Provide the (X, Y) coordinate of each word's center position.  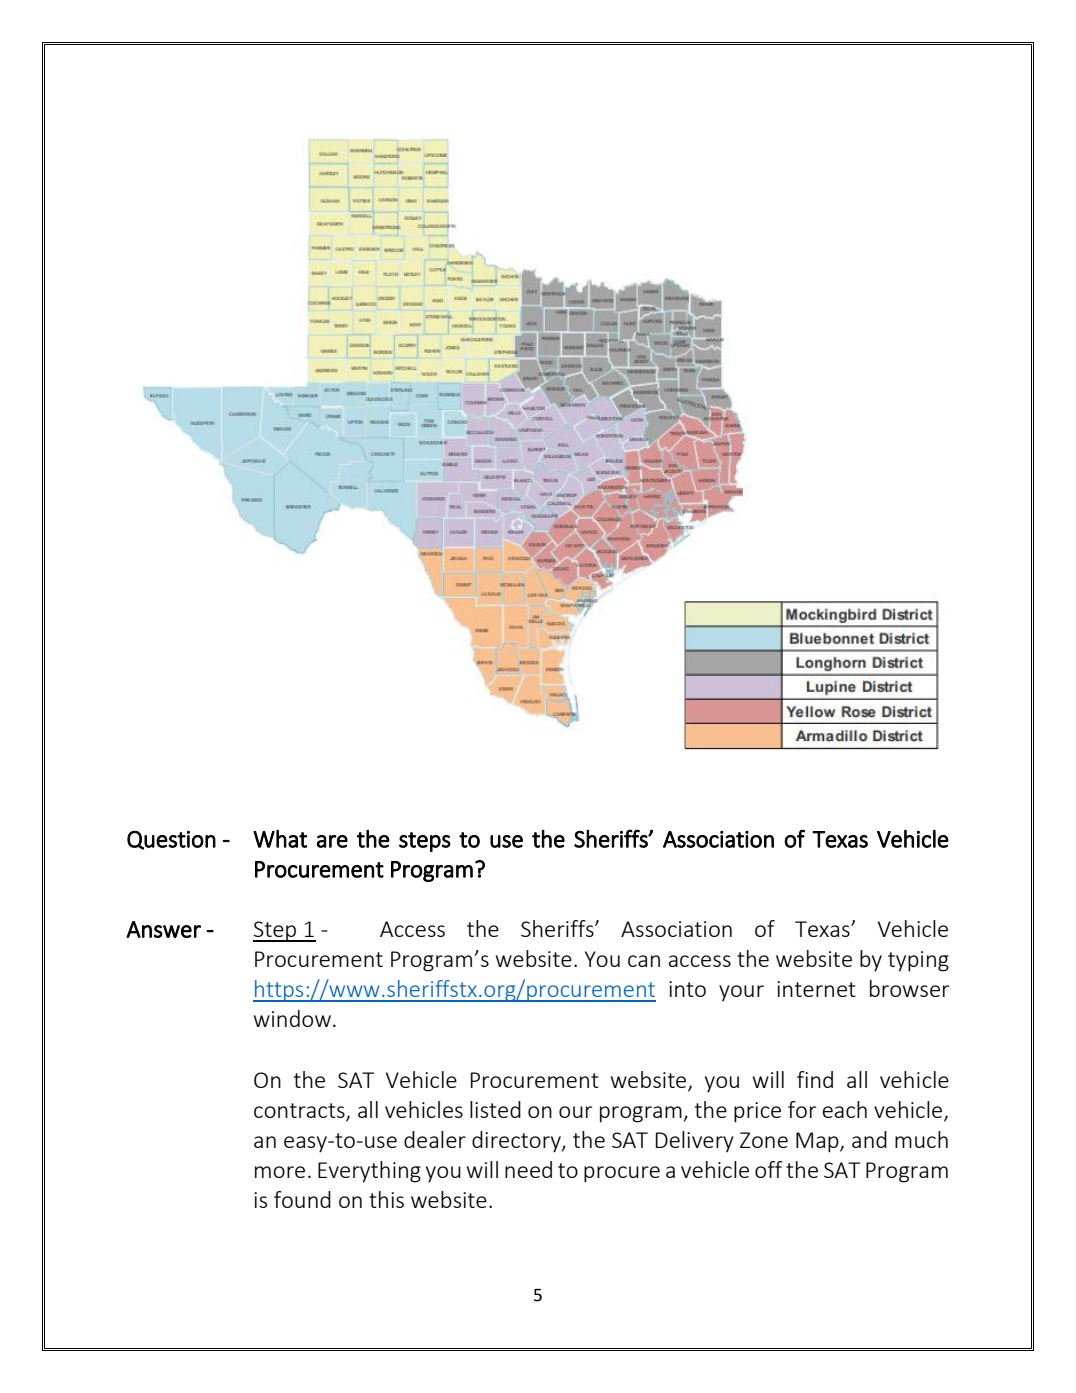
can (644, 961)
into (687, 989)
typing (918, 961)
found (302, 1199)
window (292, 1018)
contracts (300, 1111)
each (844, 1109)
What (280, 839)
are (332, 841)
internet (816, 989)
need (528, 1169)
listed (495, 1109)
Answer (163, 929)
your (741, 993)
